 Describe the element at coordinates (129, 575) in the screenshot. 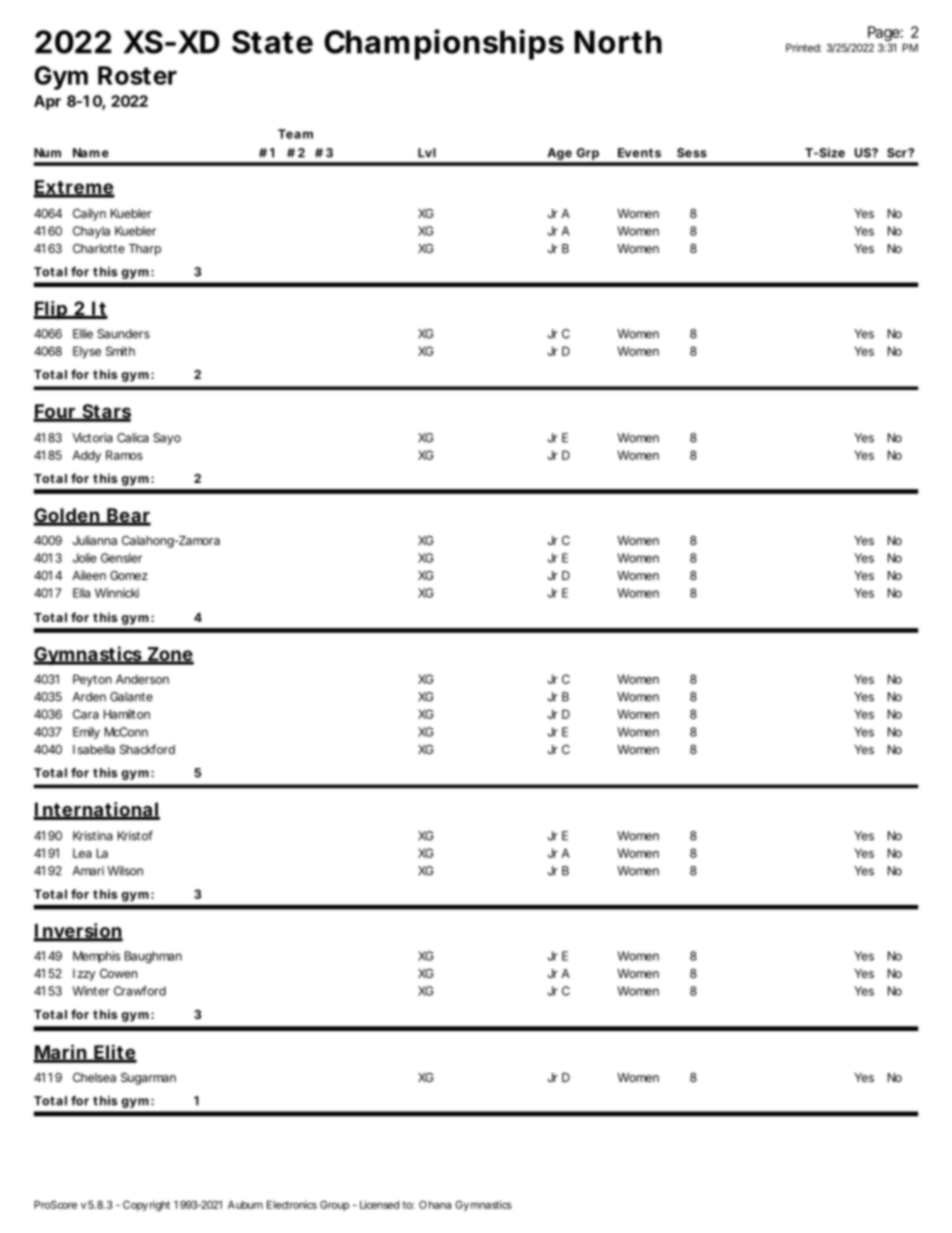

I see `Gomez` at that location.
